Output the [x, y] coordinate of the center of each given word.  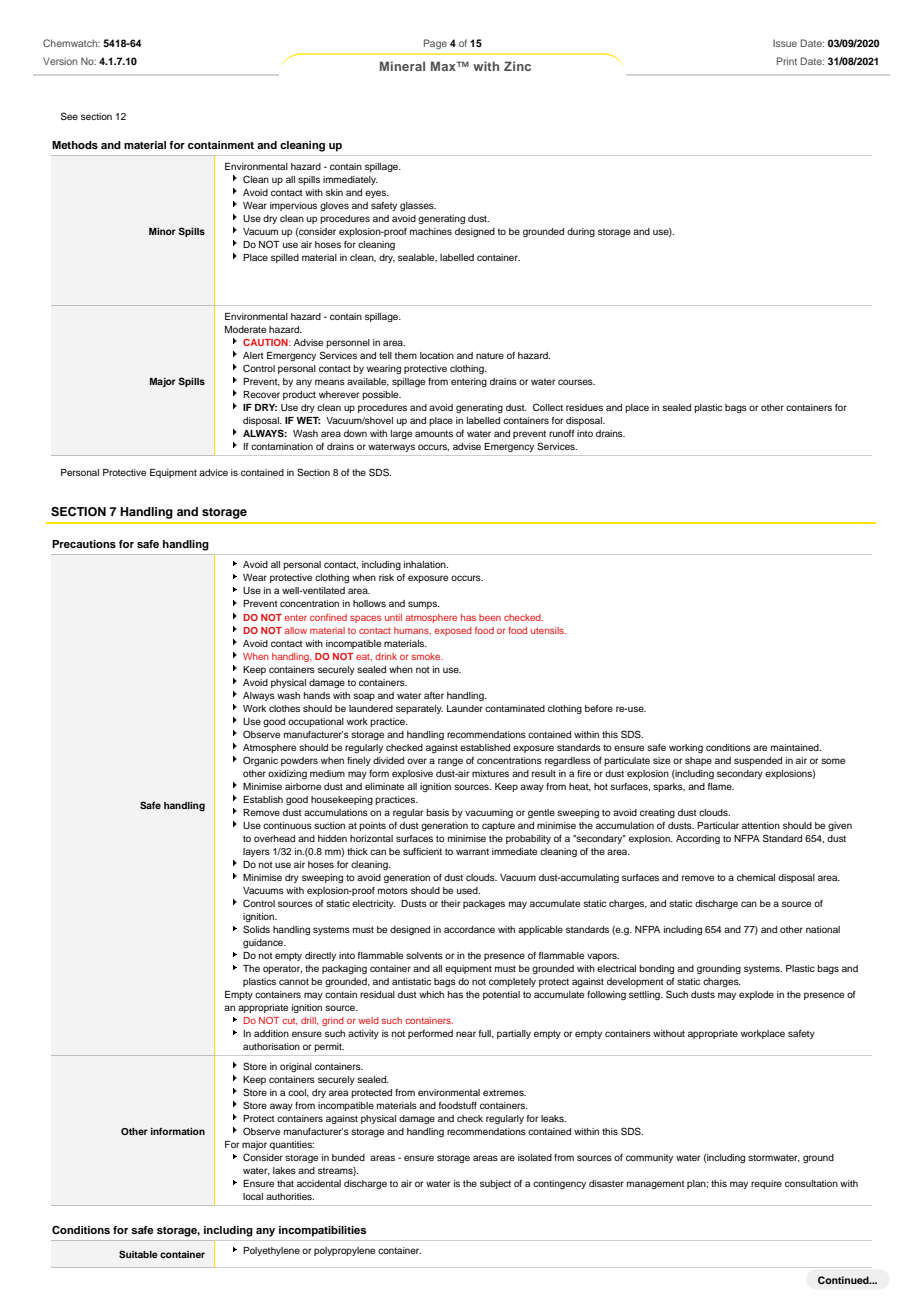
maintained [796, 747]
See [69, 116]
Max [444, 66]
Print [787, 61]
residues [584, 407]
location [437, 355]
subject [495, 1184]
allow [295, 630]
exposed [453, 631]
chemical [756, 877]
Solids [256, 929]
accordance [469, 929]
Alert [253, 355]
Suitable [138, 1254]
